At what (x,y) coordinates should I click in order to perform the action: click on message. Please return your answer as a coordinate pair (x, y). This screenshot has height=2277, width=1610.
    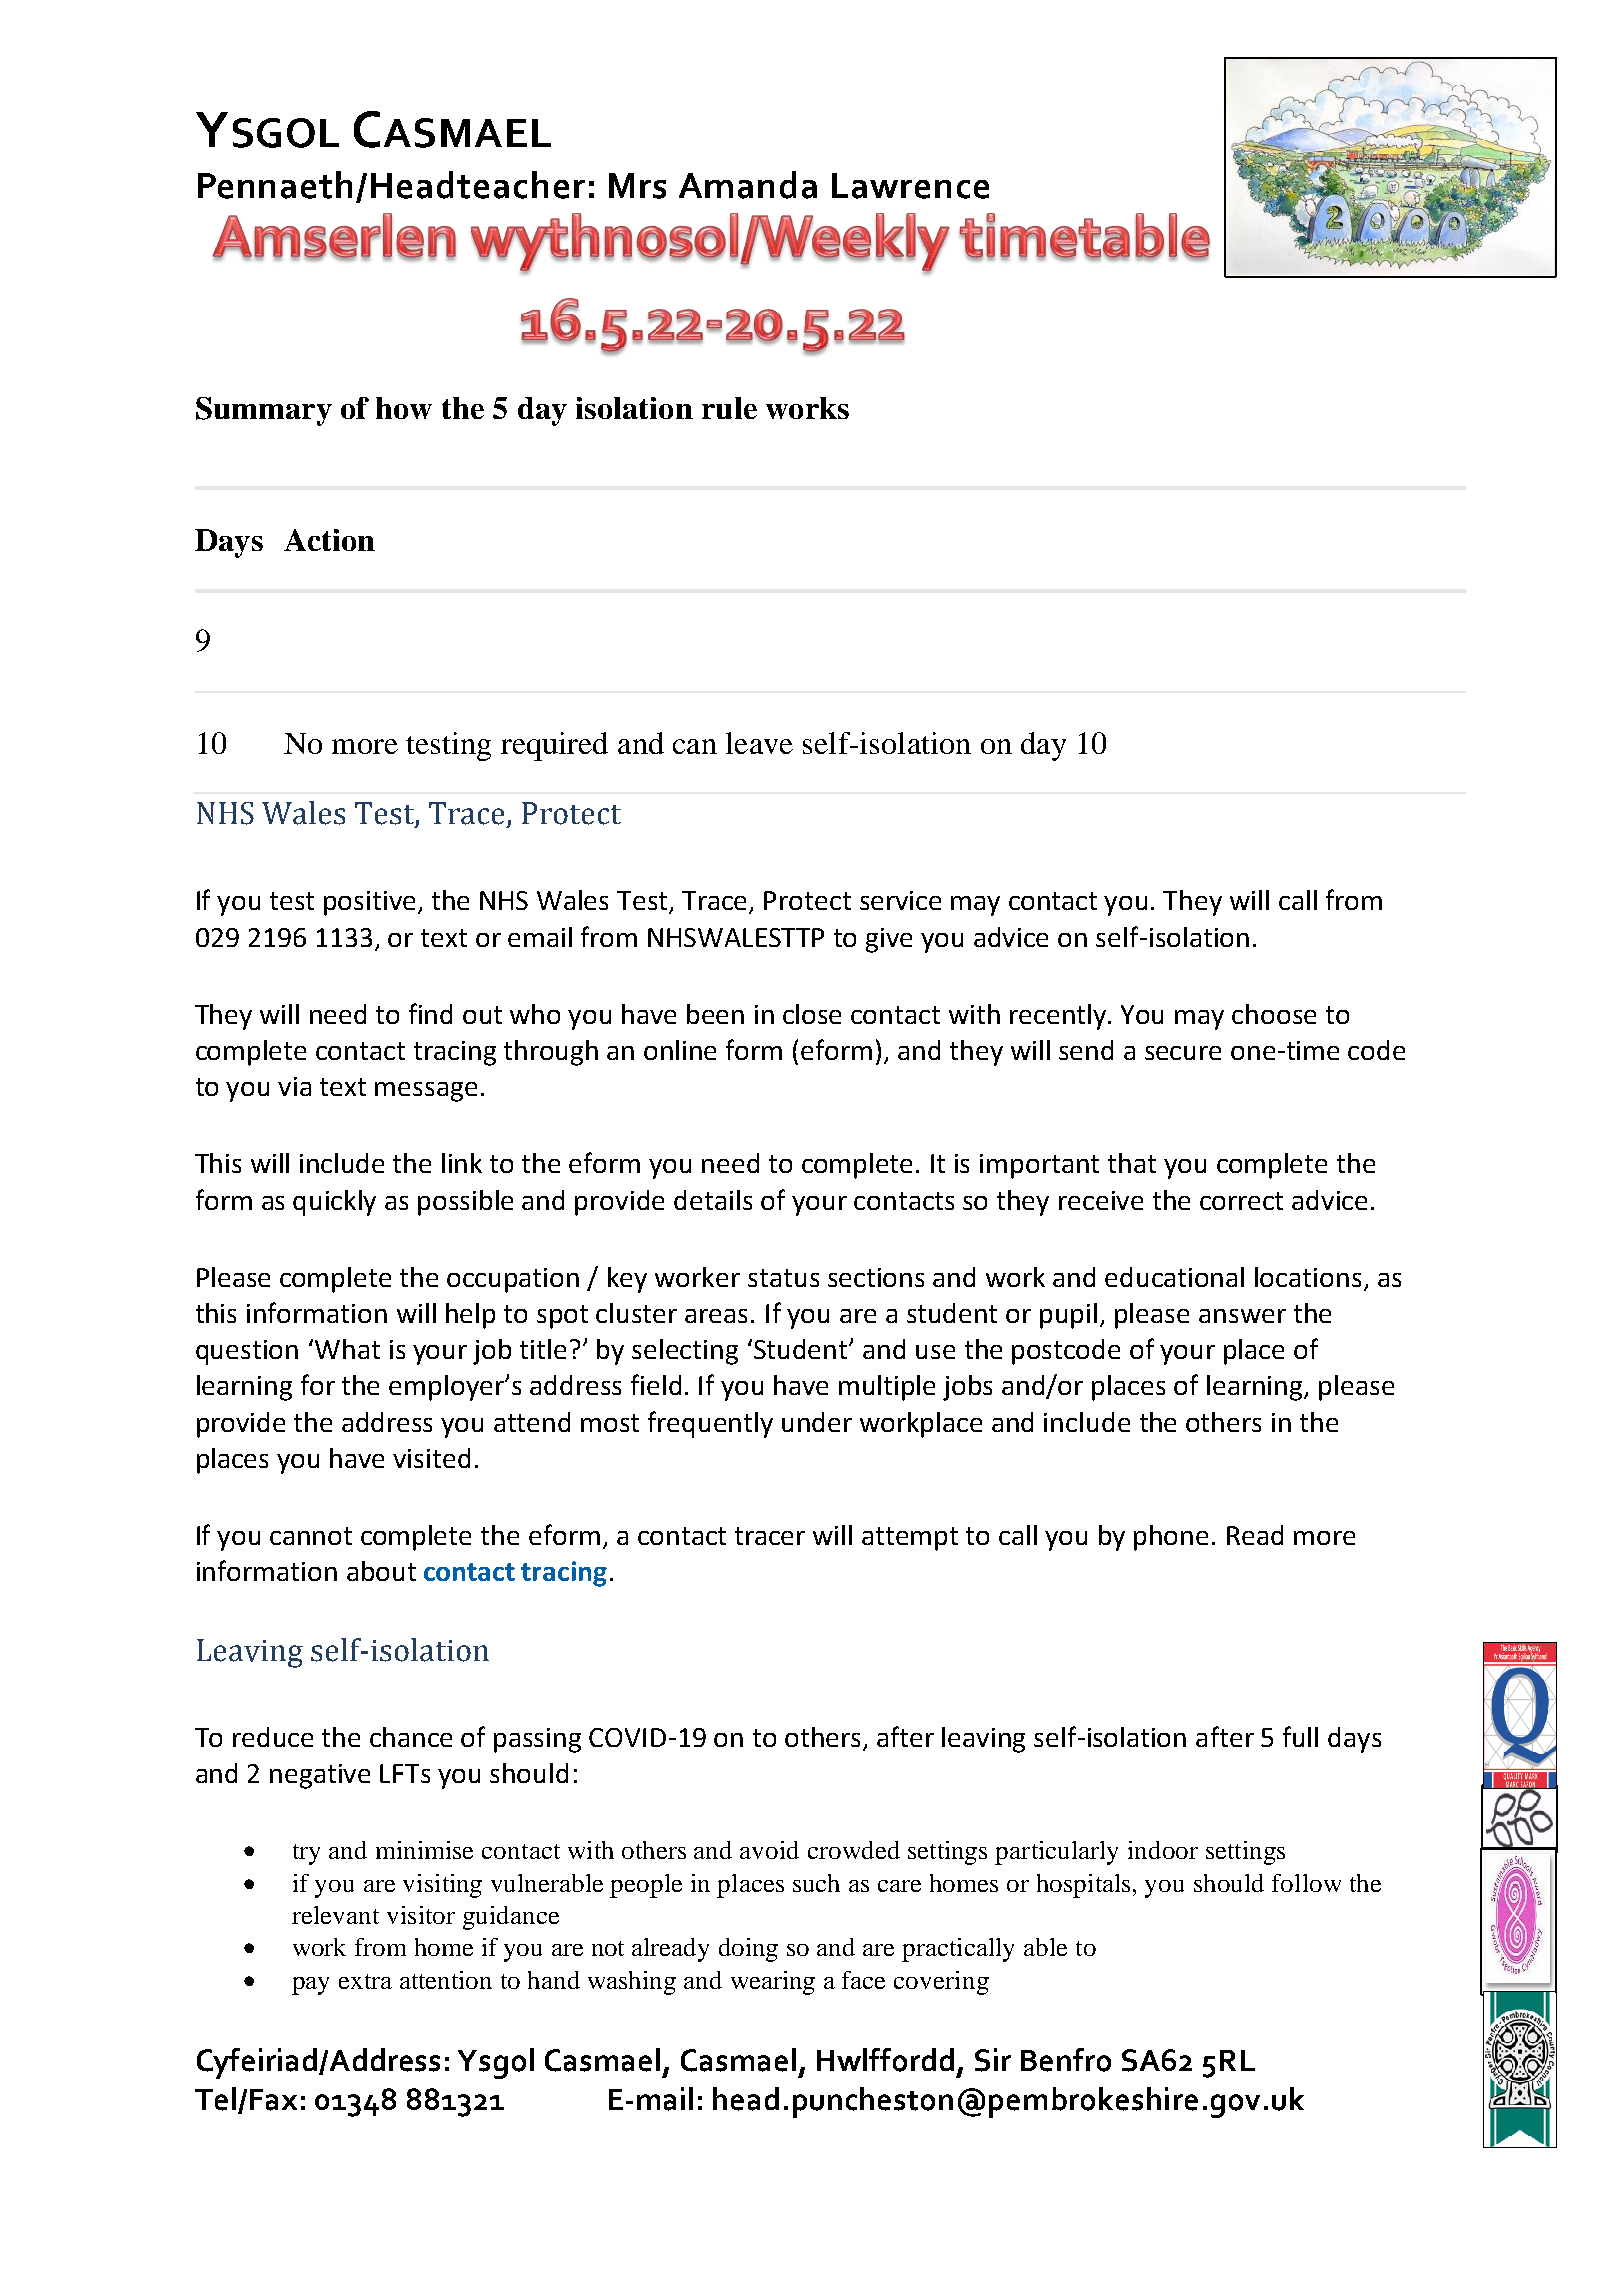
    Looking at the image, I should click on (426, 1092).
